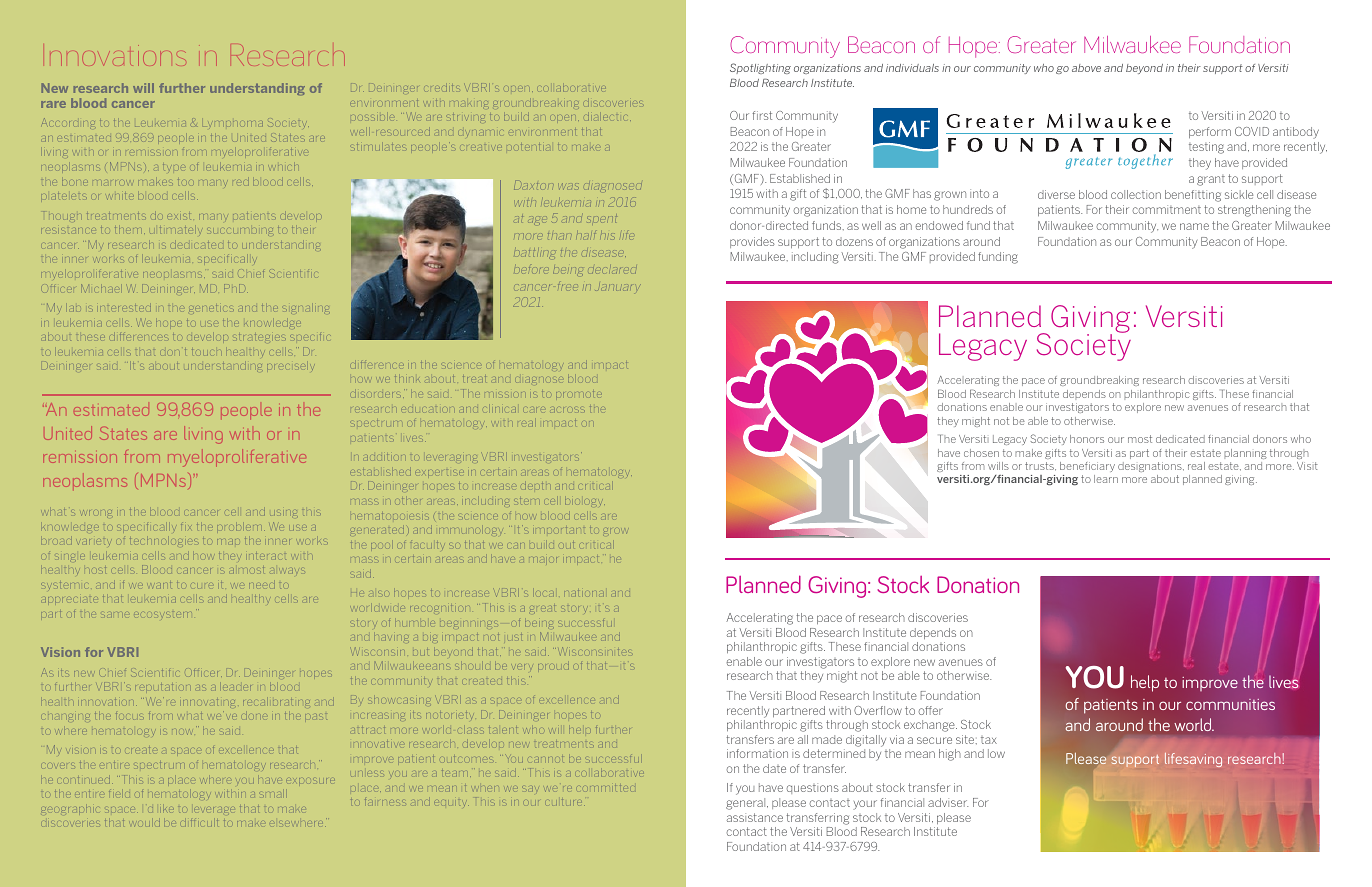 This page has width=1372, height=887. I want to click on Spotlighting, so click(760, 68).
